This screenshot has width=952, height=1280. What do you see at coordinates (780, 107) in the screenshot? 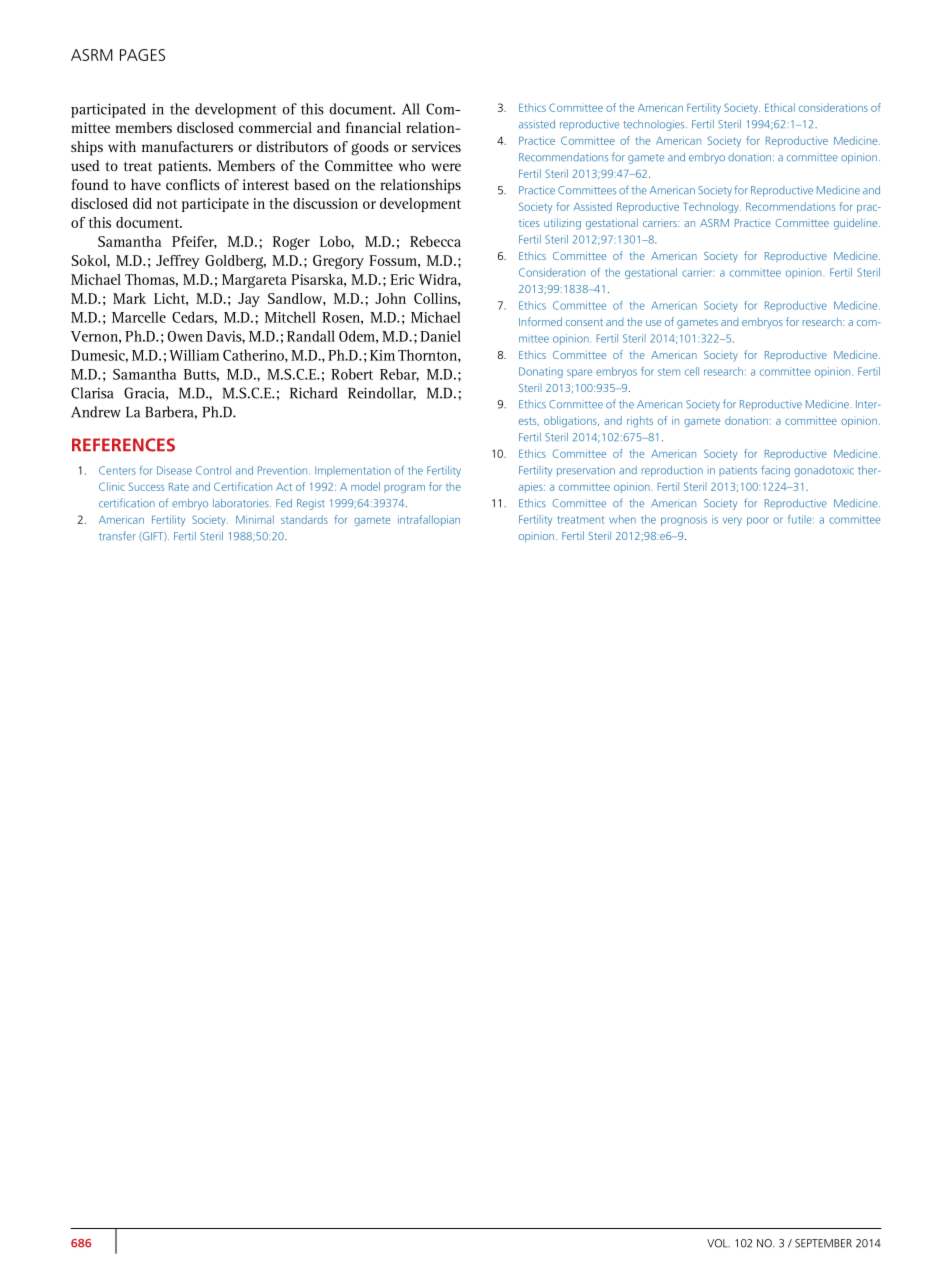
I see `Ethical` at bounding box center [780, 107].
